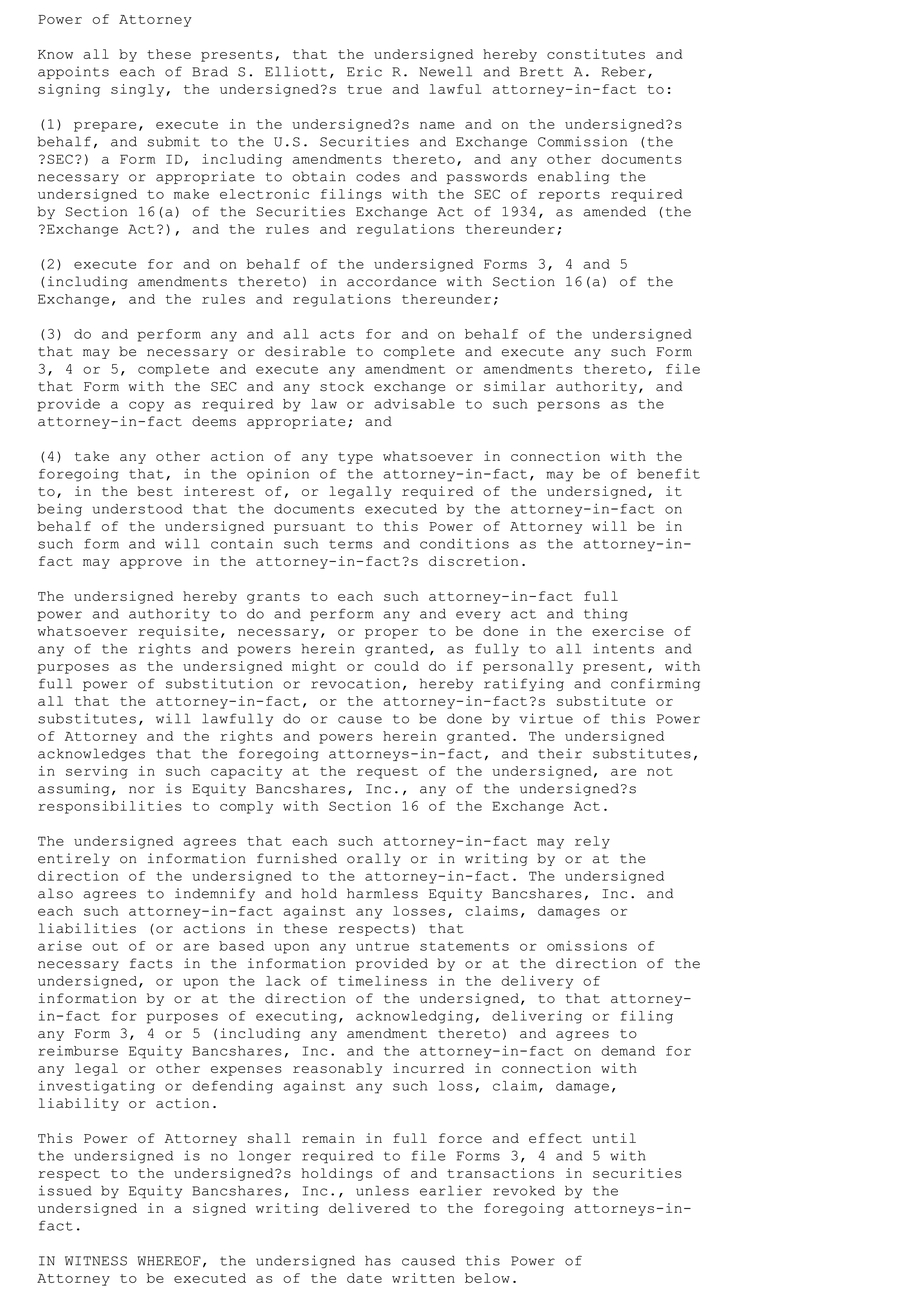  I want to click on best, so click(155, 491).
